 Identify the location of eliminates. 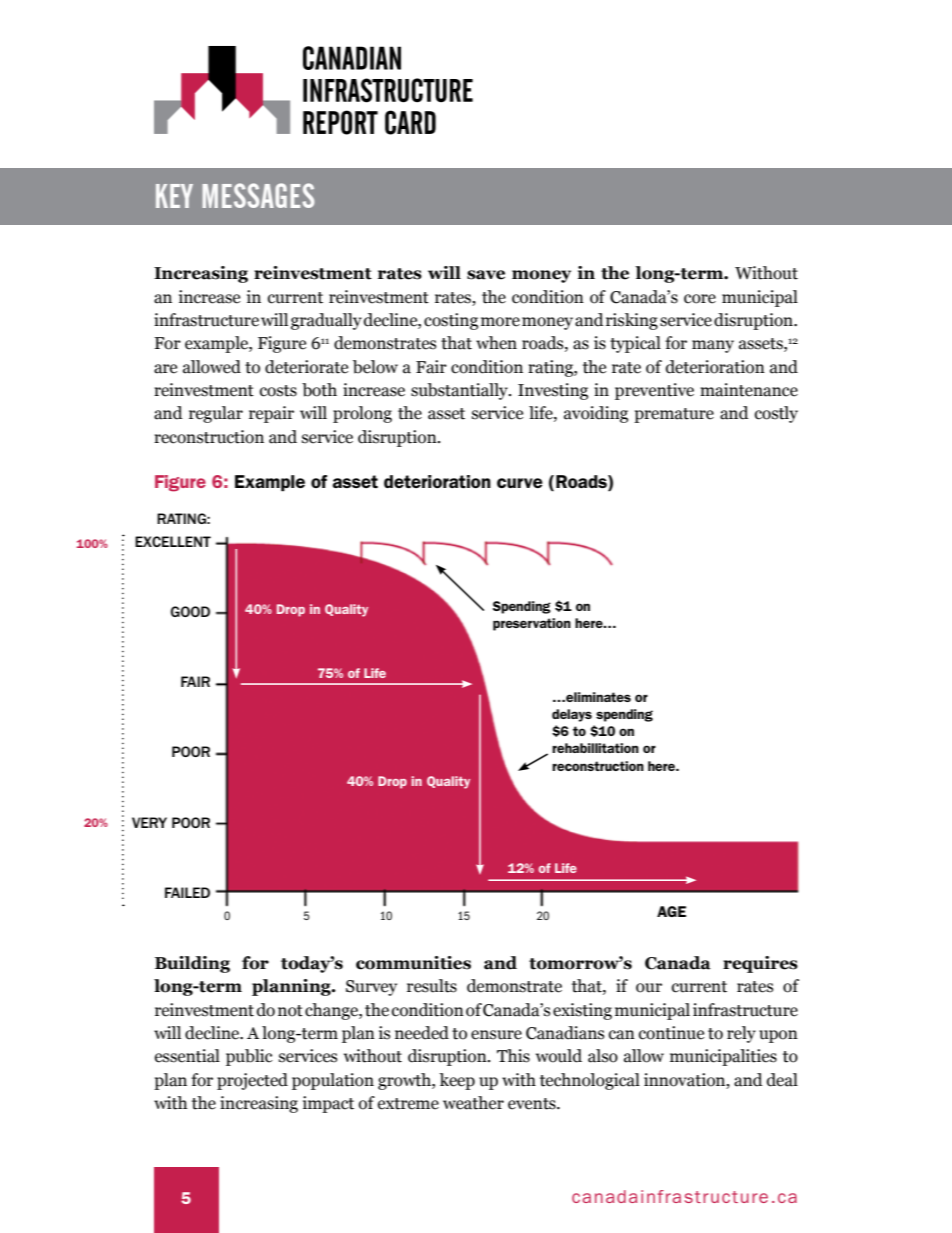
(597, 697).
